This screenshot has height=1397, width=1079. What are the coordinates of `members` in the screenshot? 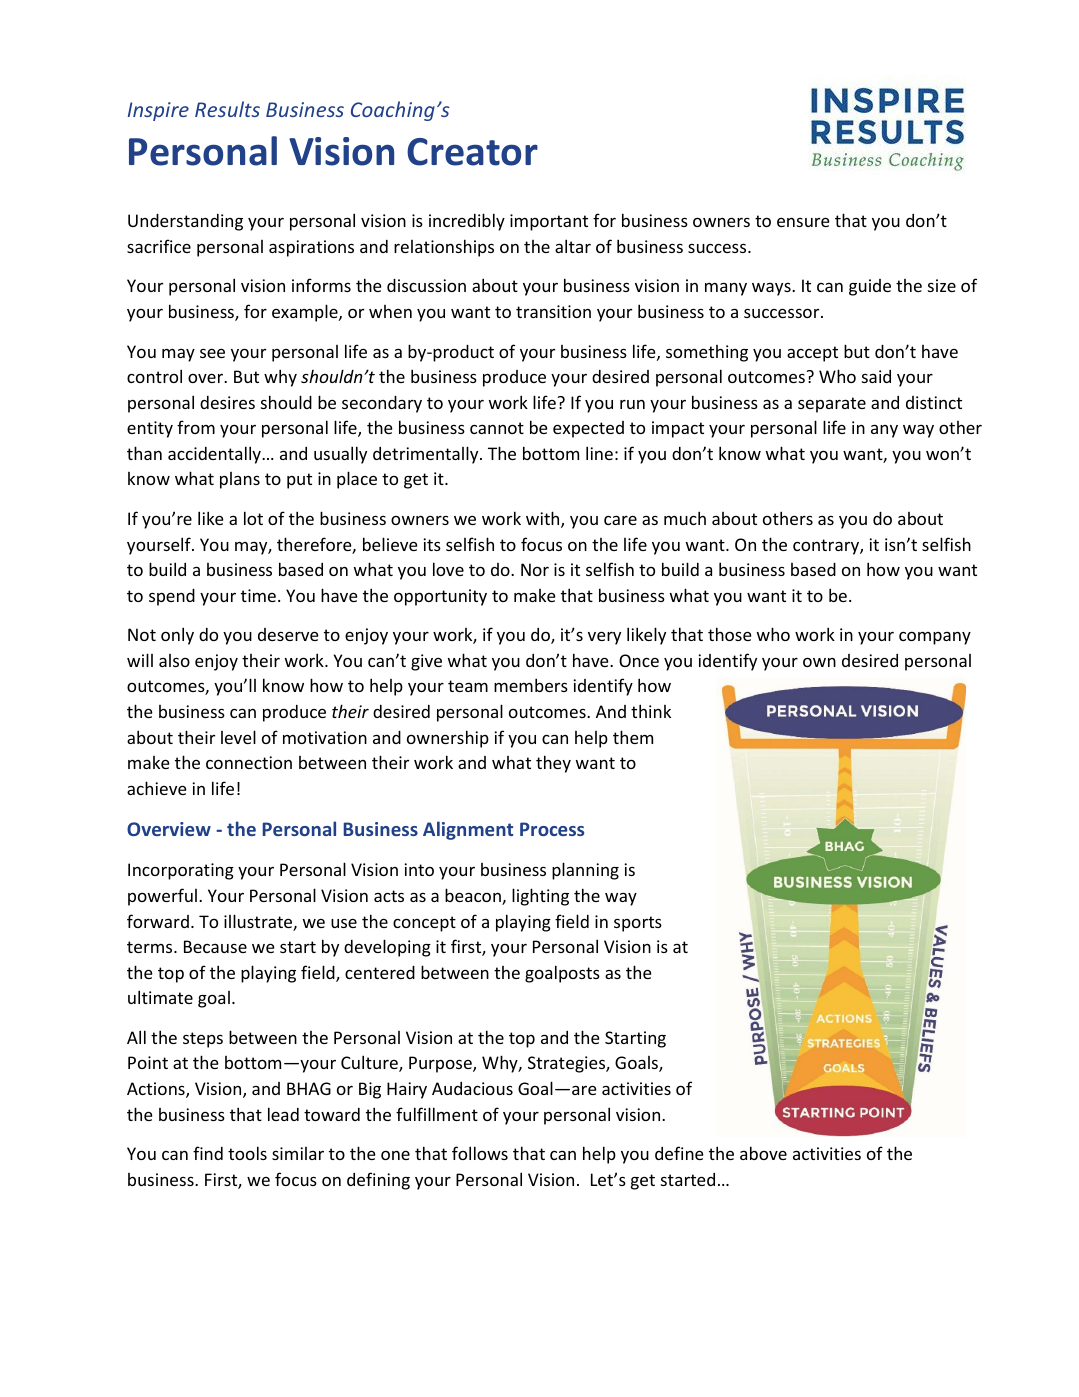 It's located at (531, 685).
